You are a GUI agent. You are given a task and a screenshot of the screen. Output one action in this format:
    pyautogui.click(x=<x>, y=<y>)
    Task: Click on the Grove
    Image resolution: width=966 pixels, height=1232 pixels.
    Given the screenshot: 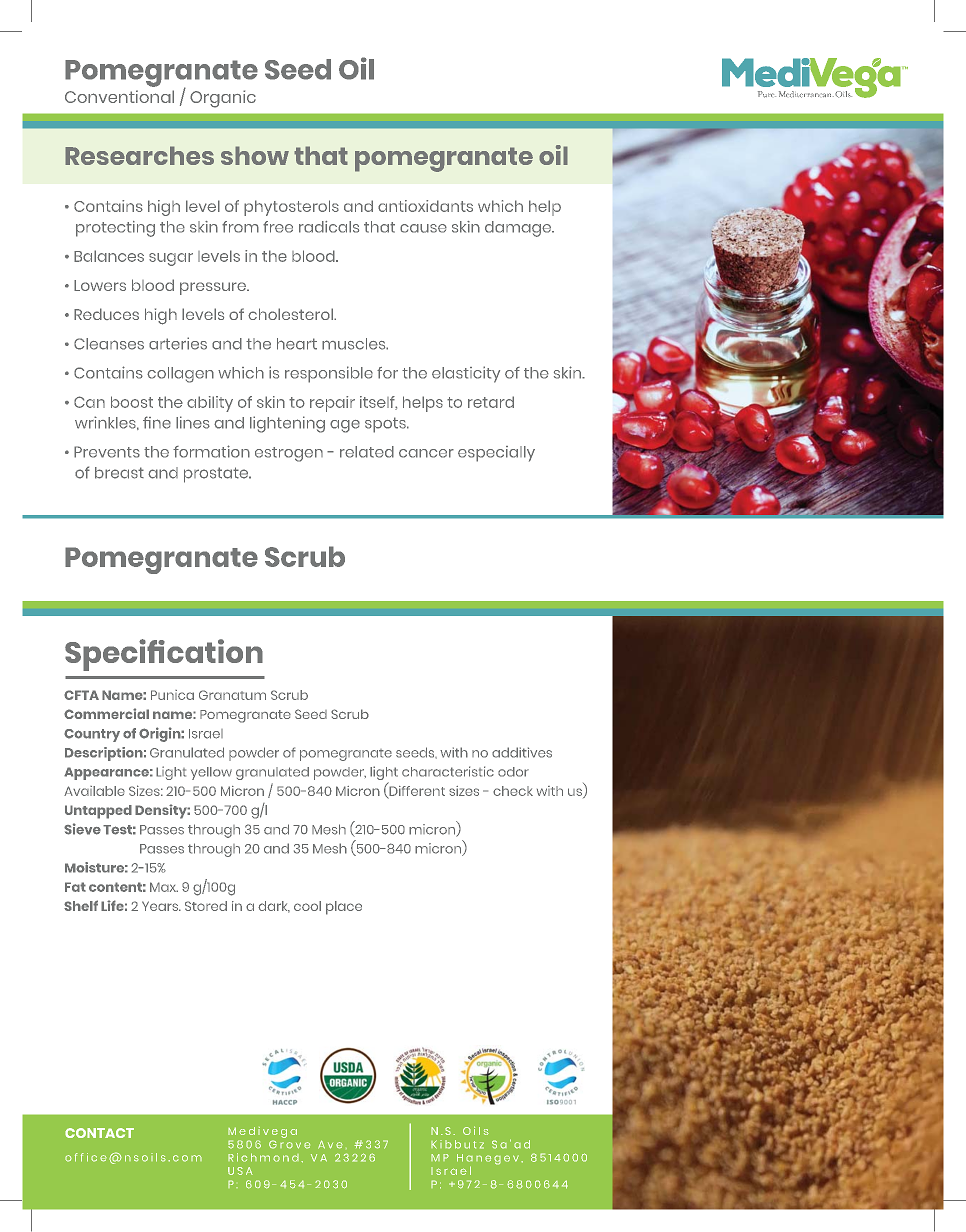 What is the action you would take?
    pyautogui.click(x=289, y=1144)
